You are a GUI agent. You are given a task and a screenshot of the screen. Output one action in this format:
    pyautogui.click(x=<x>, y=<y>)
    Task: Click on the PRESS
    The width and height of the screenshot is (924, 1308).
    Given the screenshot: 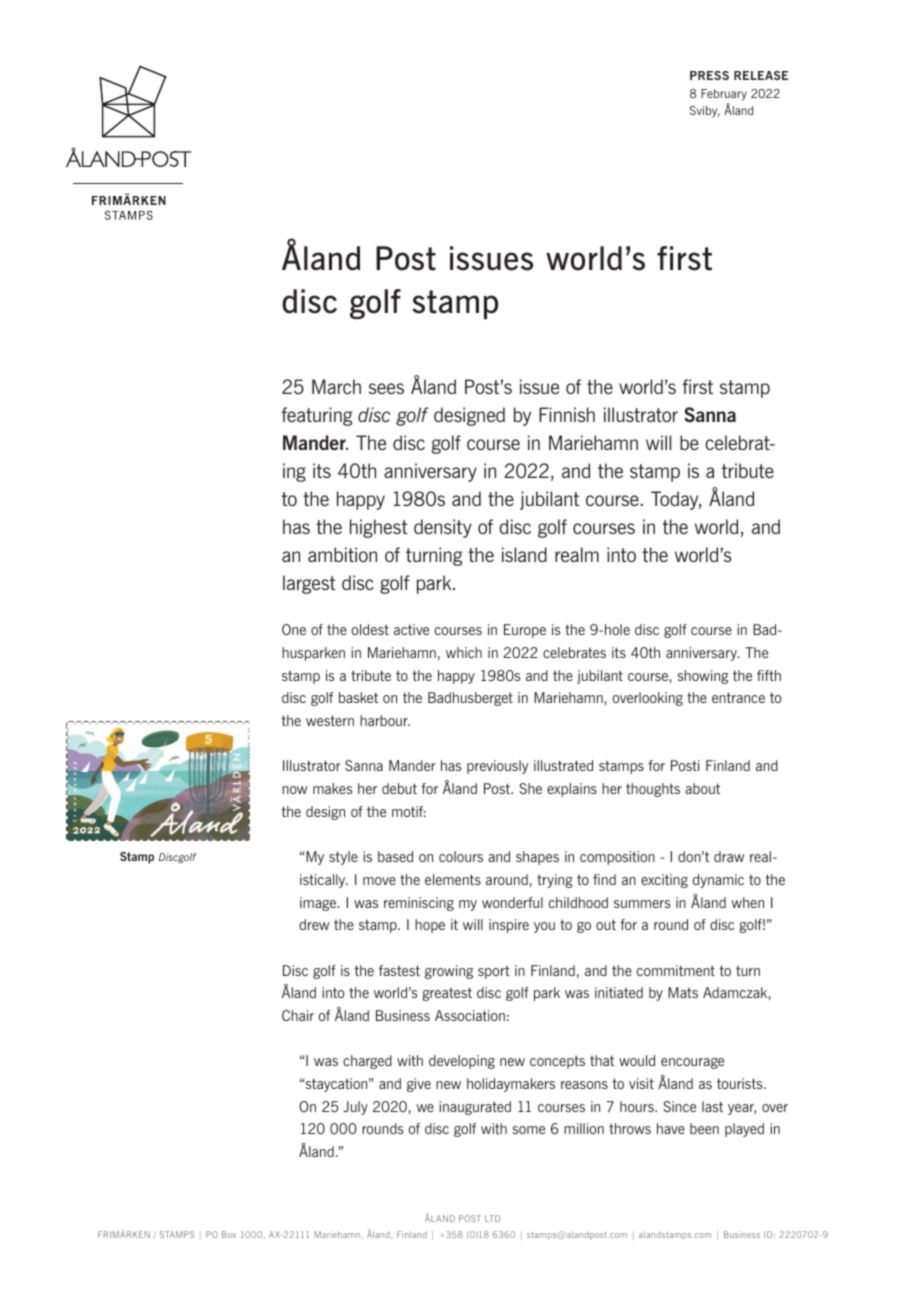 What is the action you would take?
    pyautogui.click(x=709, y=75)
